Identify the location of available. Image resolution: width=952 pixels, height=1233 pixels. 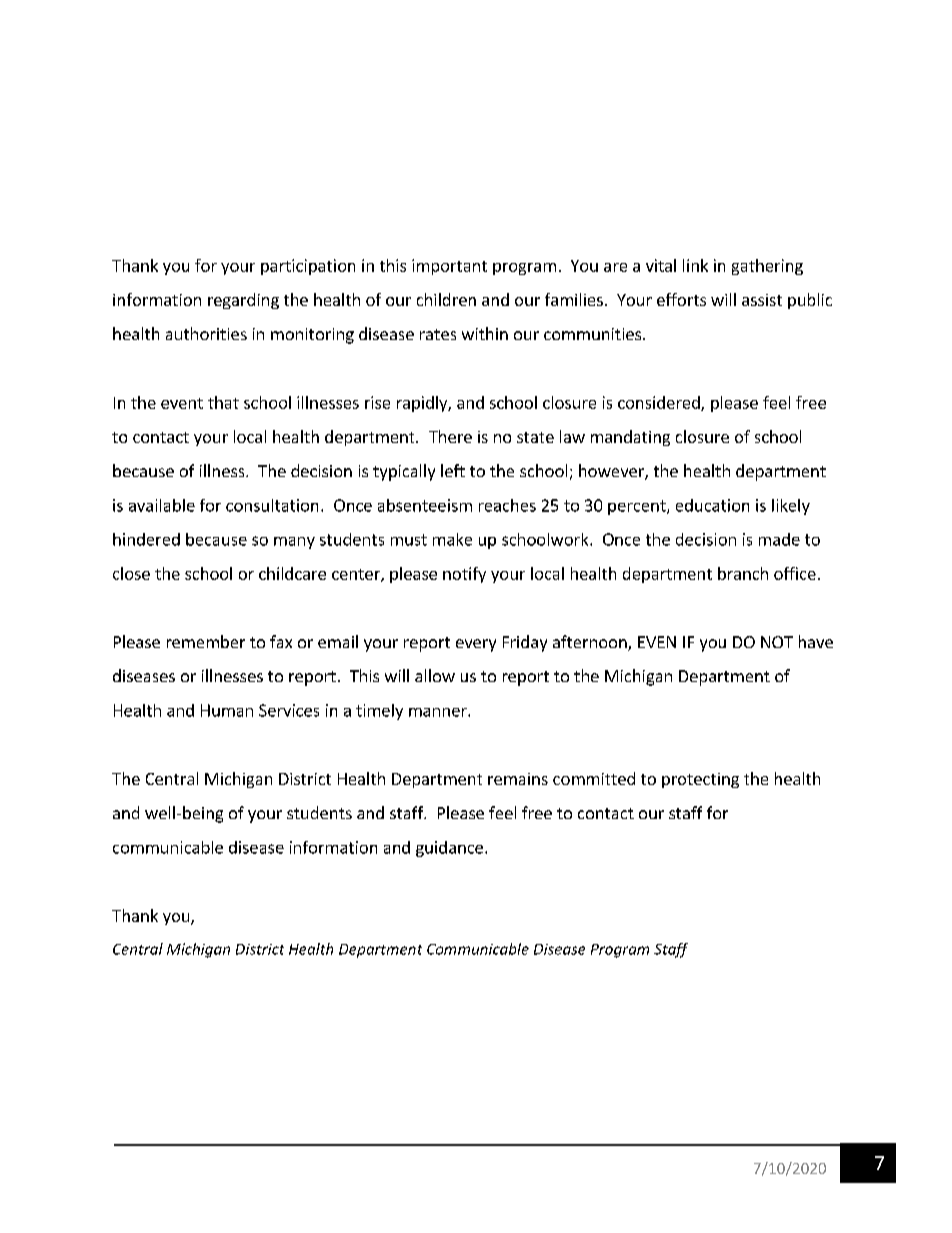
(162, 505).
